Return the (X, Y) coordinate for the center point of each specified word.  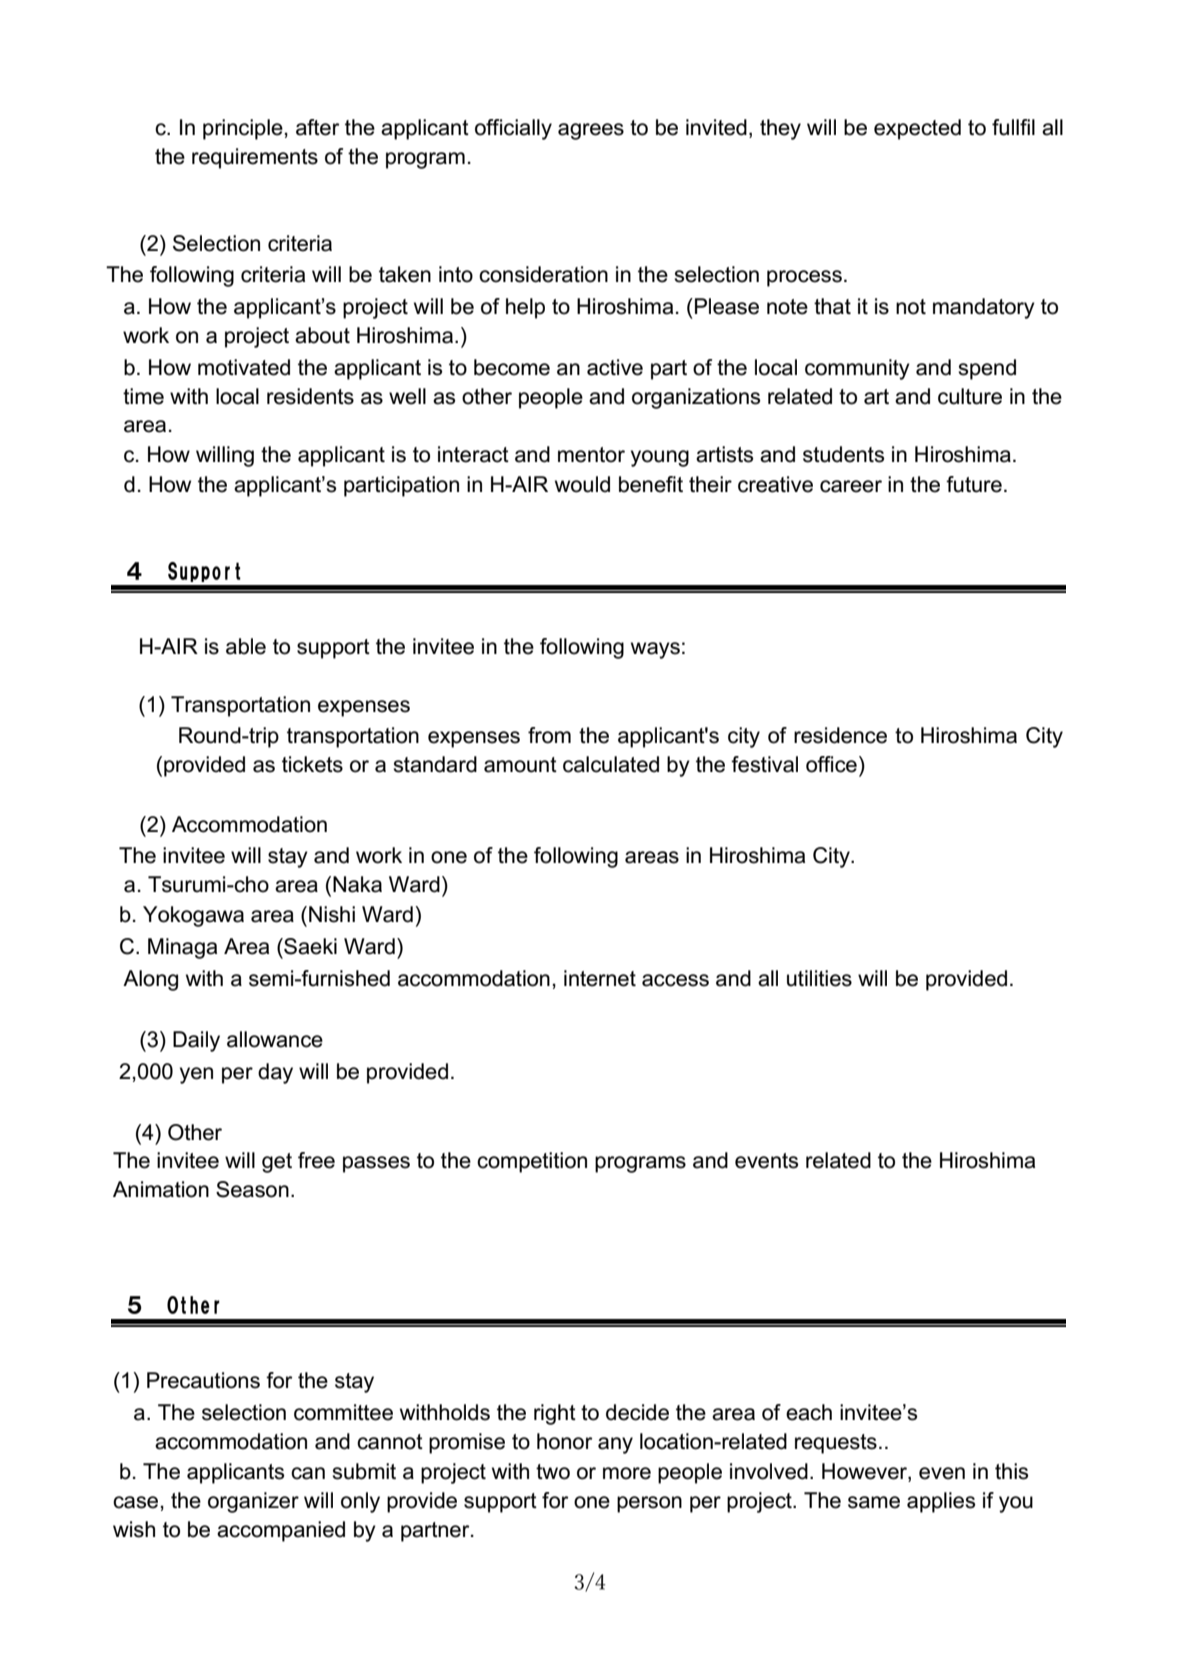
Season (252, 1189)
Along (150, 980)
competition (532, 1162)
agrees (591, 131)
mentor (591, 455)
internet (600, 978)
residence (840, 735)
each (809, 1412)
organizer (253, 1502)
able (246, 646)
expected (917, 129)
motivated (244, 367)
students (843, 454)
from (549, 735)
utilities (819, 978)
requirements (255, 158)
